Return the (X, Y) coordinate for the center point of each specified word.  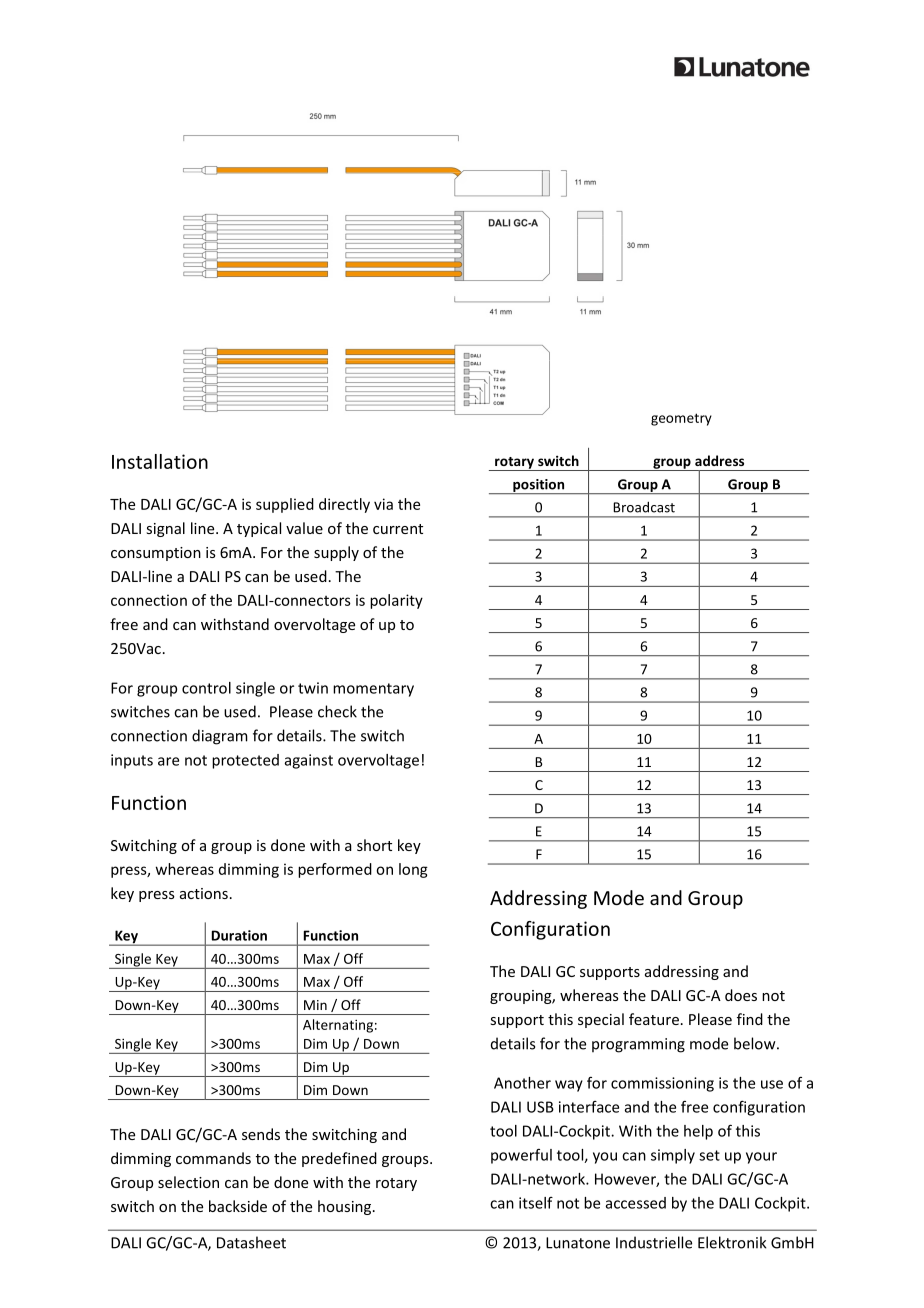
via (383, 504)
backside (238, 1206)
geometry (681, 419)
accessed (636, 1203)
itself (536, 1203)
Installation (160, 461)
